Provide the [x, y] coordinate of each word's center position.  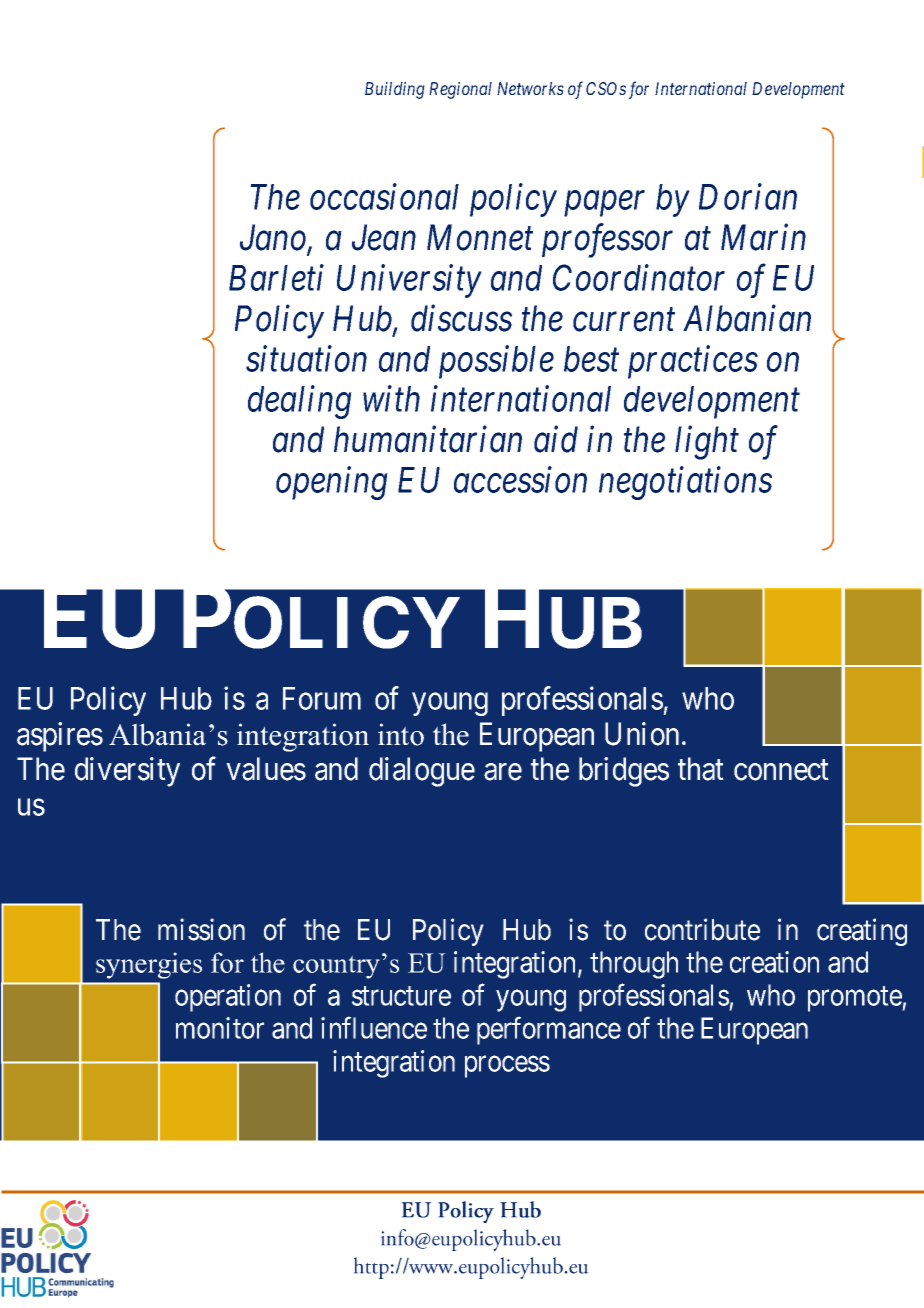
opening [332, 483]
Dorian [748, 197]
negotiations [685, 483]
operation [228, 998]
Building [395, 90]
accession [520, 480]
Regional [460, 90]
